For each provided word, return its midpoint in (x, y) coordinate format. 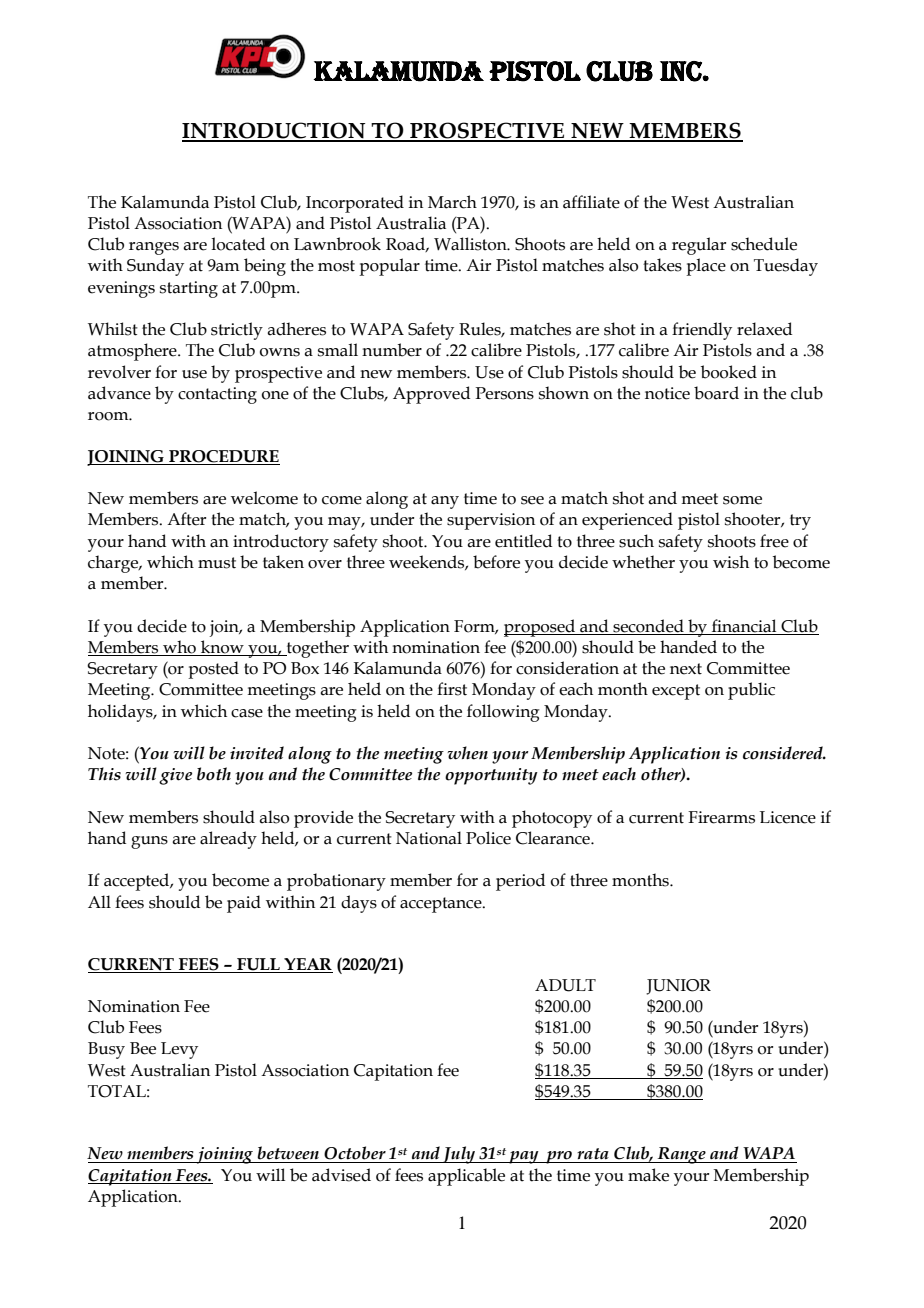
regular (699, 246)
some (742, 500)
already (228, 840)
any (445, 502)
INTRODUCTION (275, 132)
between (288, 1153)
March (452, 202)
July (459, 1155)
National (429, 838)
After (186, 519)
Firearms (721, 817)
